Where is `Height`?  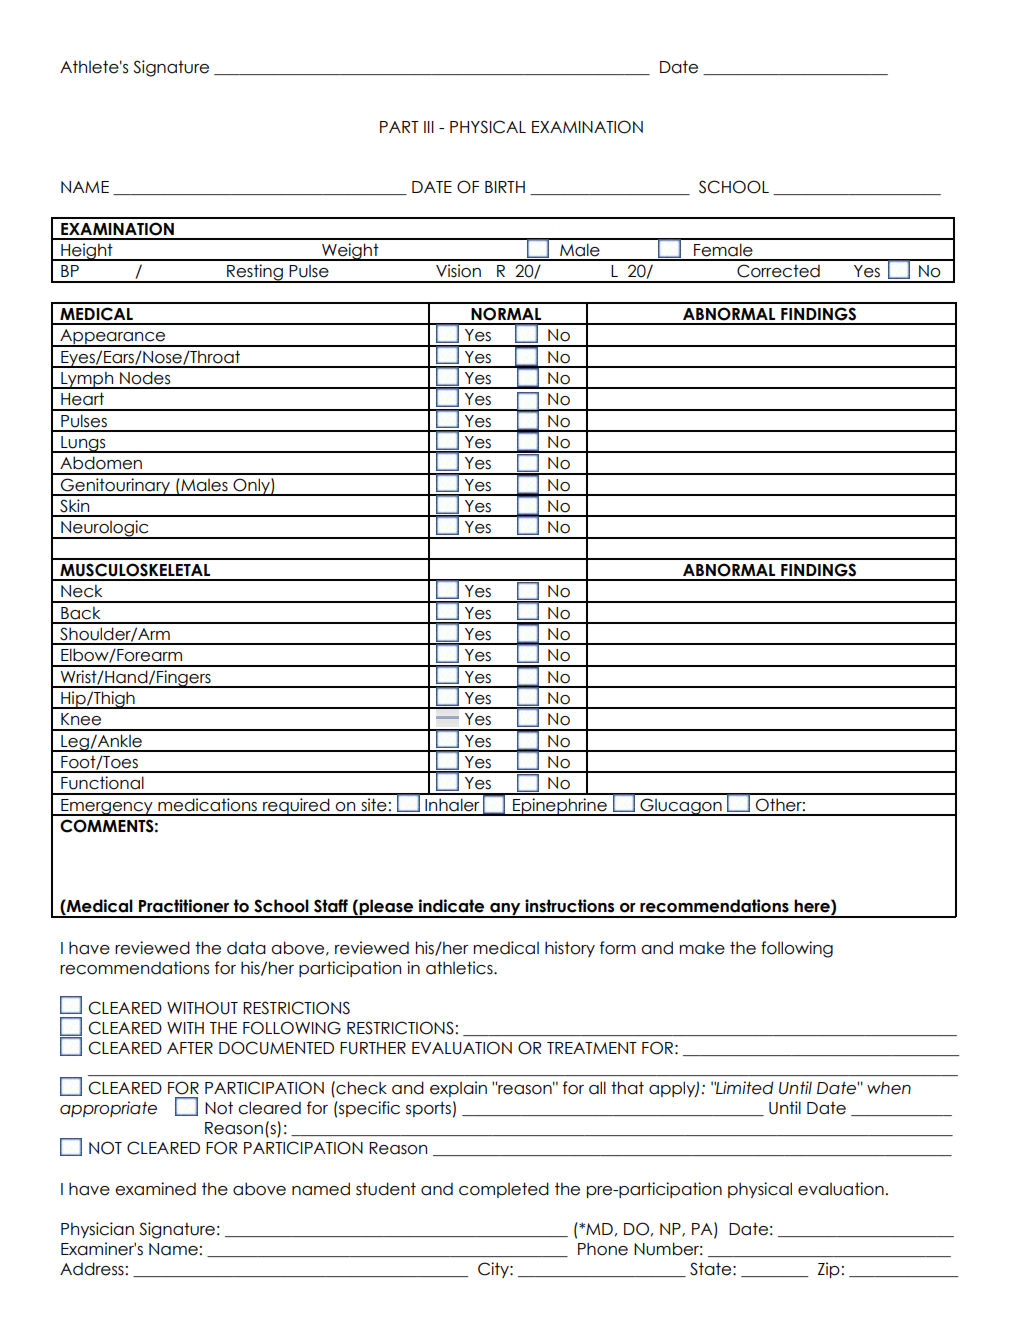 Height is located at coordinates (87, 252).
